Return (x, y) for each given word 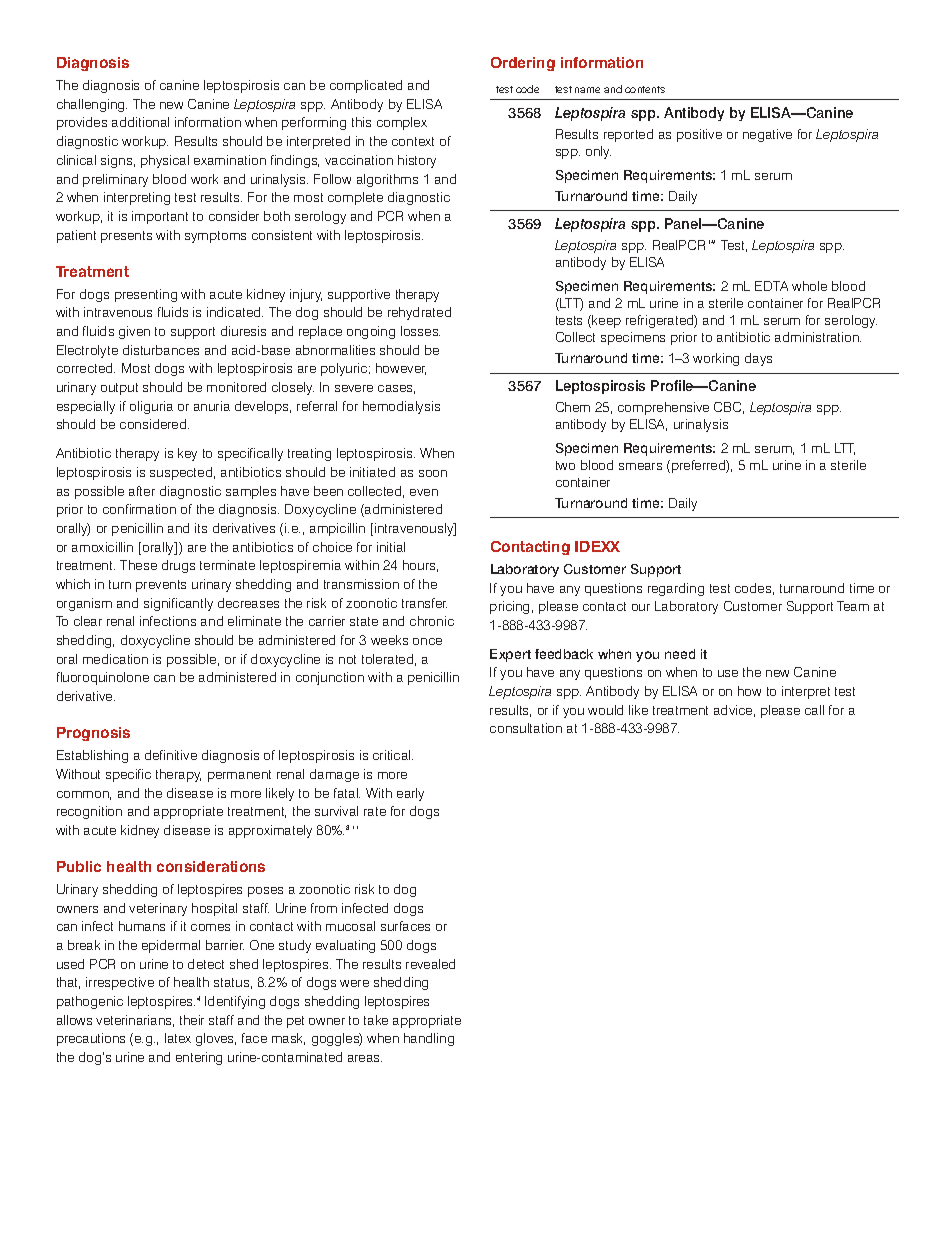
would (605, 710)
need (680, 654)
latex (178, 1038)
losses (420, 331)
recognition (89, 812)
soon (433, 473)
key (187, 454)
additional (140, 122)
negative (767, 135)
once (427, 641)
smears (640, 466)
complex (402, 123)
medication (115, 659)
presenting (146, 295)
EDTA (771, 286)
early (410, 794)
